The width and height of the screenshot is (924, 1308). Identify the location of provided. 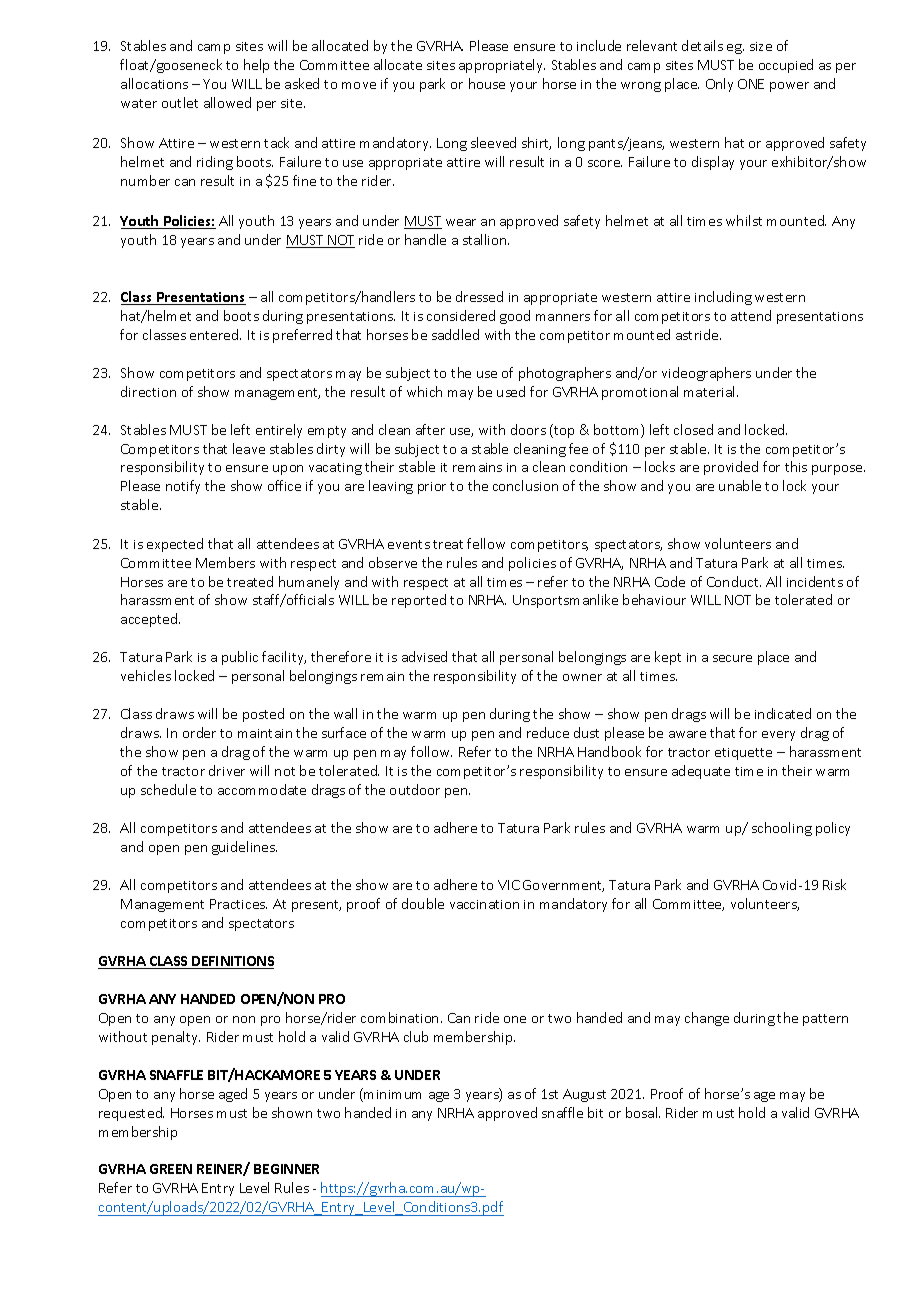
(731, 468).
